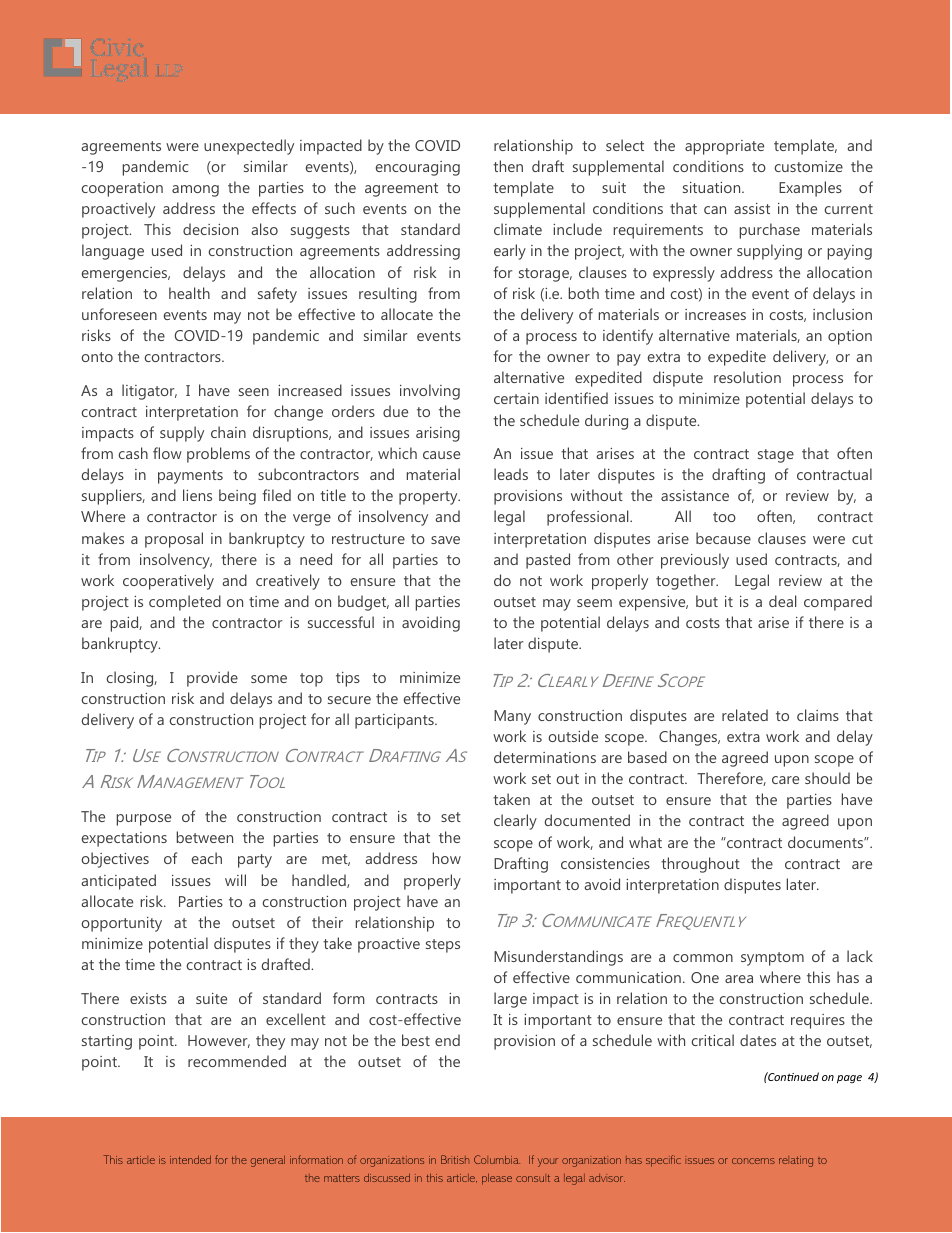  Describe the element at coordinates (205, 837) in the document. I see `between` at that location.
